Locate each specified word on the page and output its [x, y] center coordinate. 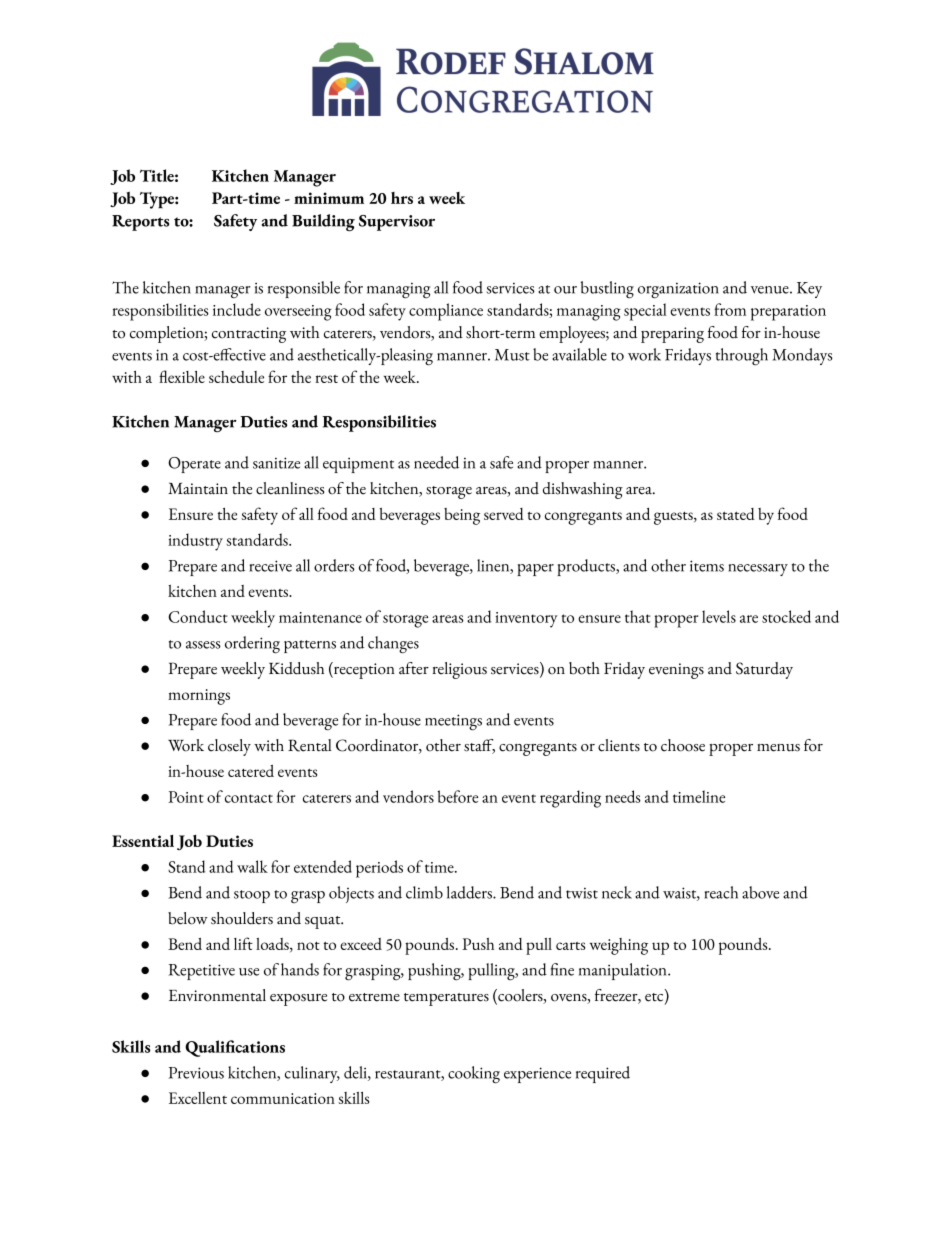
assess [203, 645]
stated [736, 514]
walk [252, 866]
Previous [196, 1073]
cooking [474, 1075]
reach [721, 892]
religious [460, 670]
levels [719, 616]
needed [436, 462]
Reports [140, 223]
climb [424, 892]
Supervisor [397, 223]
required [603, 1074]
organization [678, 290]
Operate [194, 465]
